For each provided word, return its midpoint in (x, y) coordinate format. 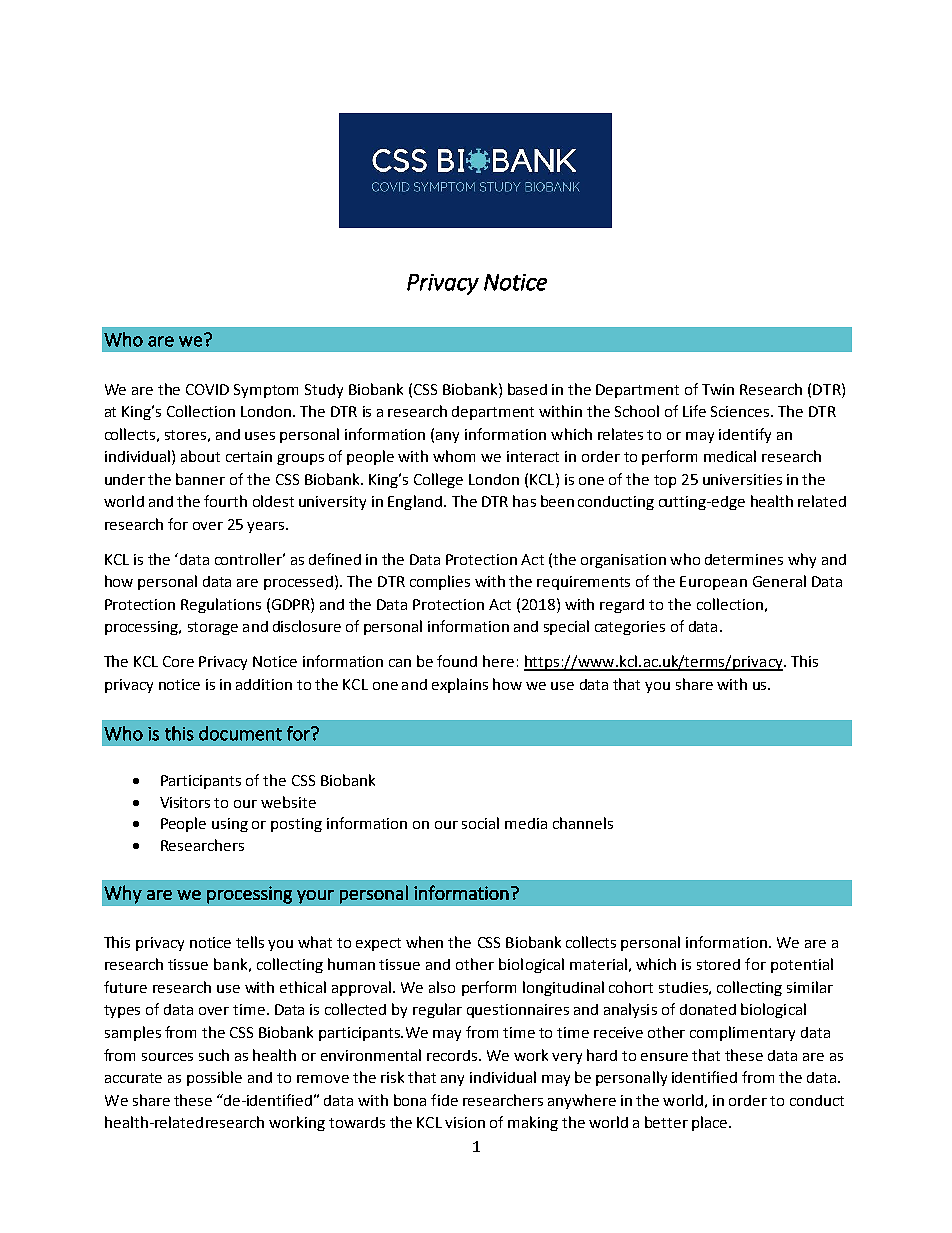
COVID (207, 389)
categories (630, 628)
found (457, 661)
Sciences (741, 411)
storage (213, 628)
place (711, 1123)
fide (444, 1100)
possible (214, 1078)
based (527, 389)
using (230, 825)
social (480, 823)
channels (583, 823)
